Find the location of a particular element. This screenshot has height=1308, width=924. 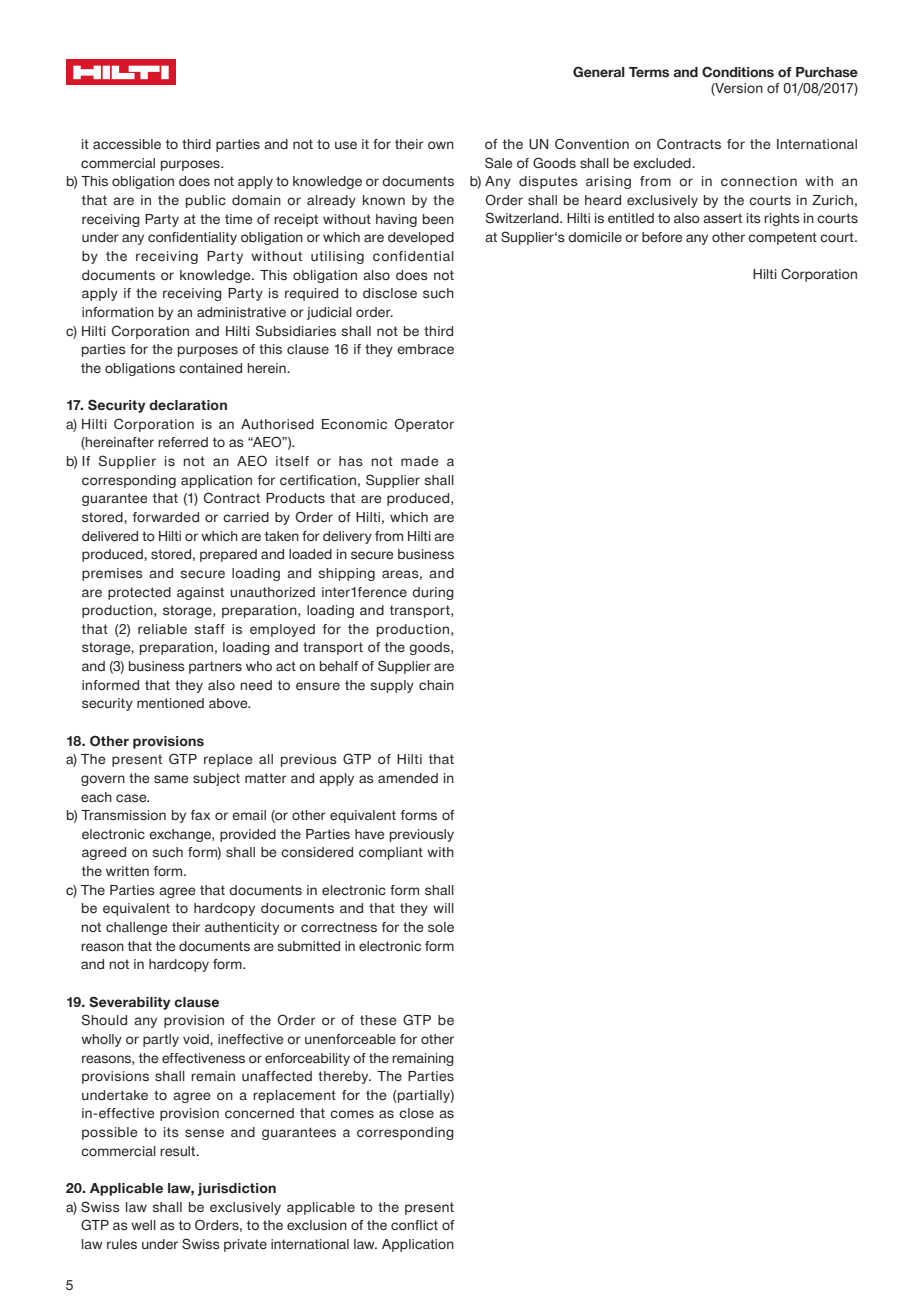

conflict is located at coordinates (414, 1225).
